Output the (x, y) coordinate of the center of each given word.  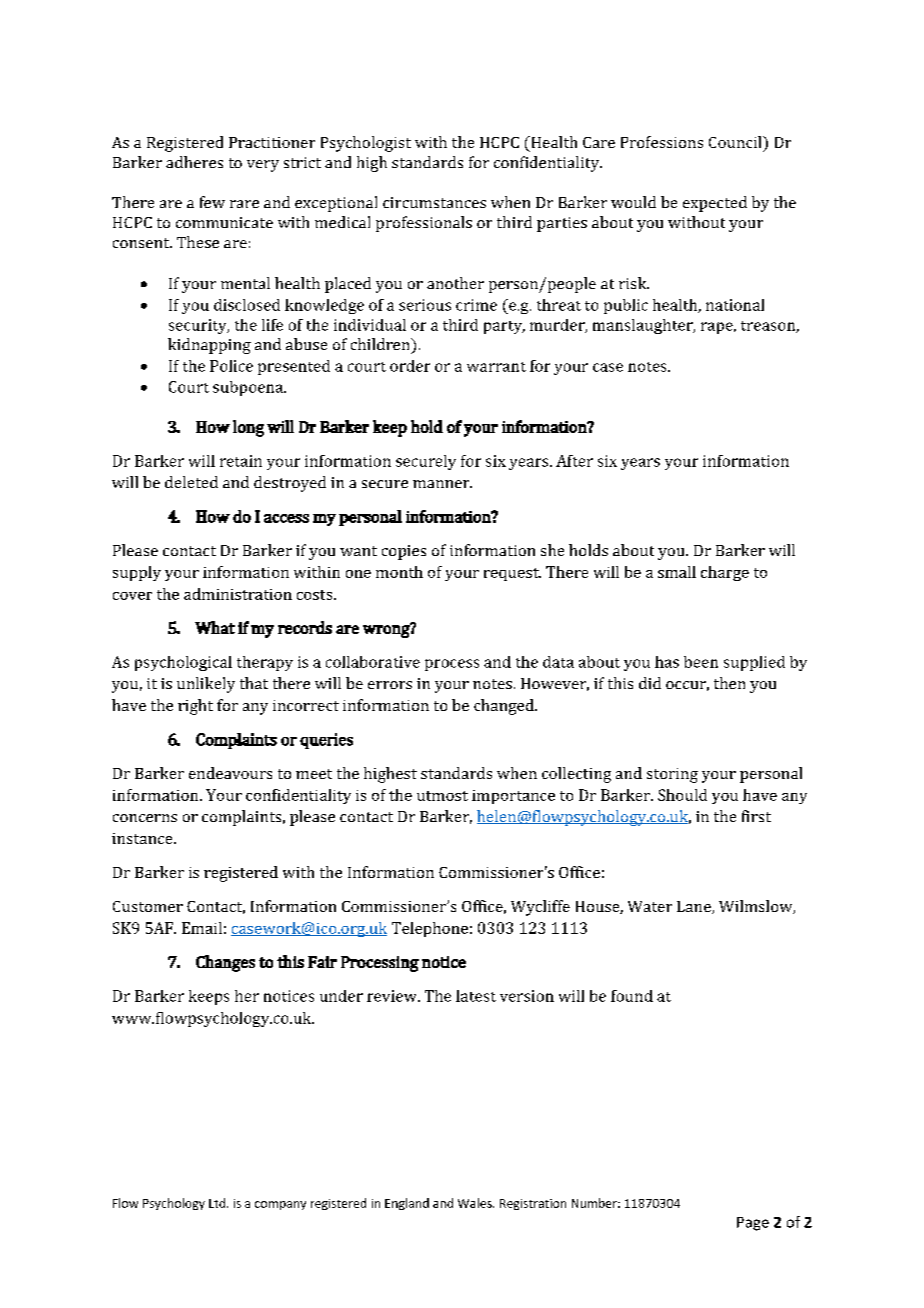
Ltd (218, 1203)
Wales (476, 1203)
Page (753, 1224)
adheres (194, 162)
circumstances (434, 202)
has (667, 662)
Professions (662, 142)
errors (390, 685)
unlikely (206, 685)
